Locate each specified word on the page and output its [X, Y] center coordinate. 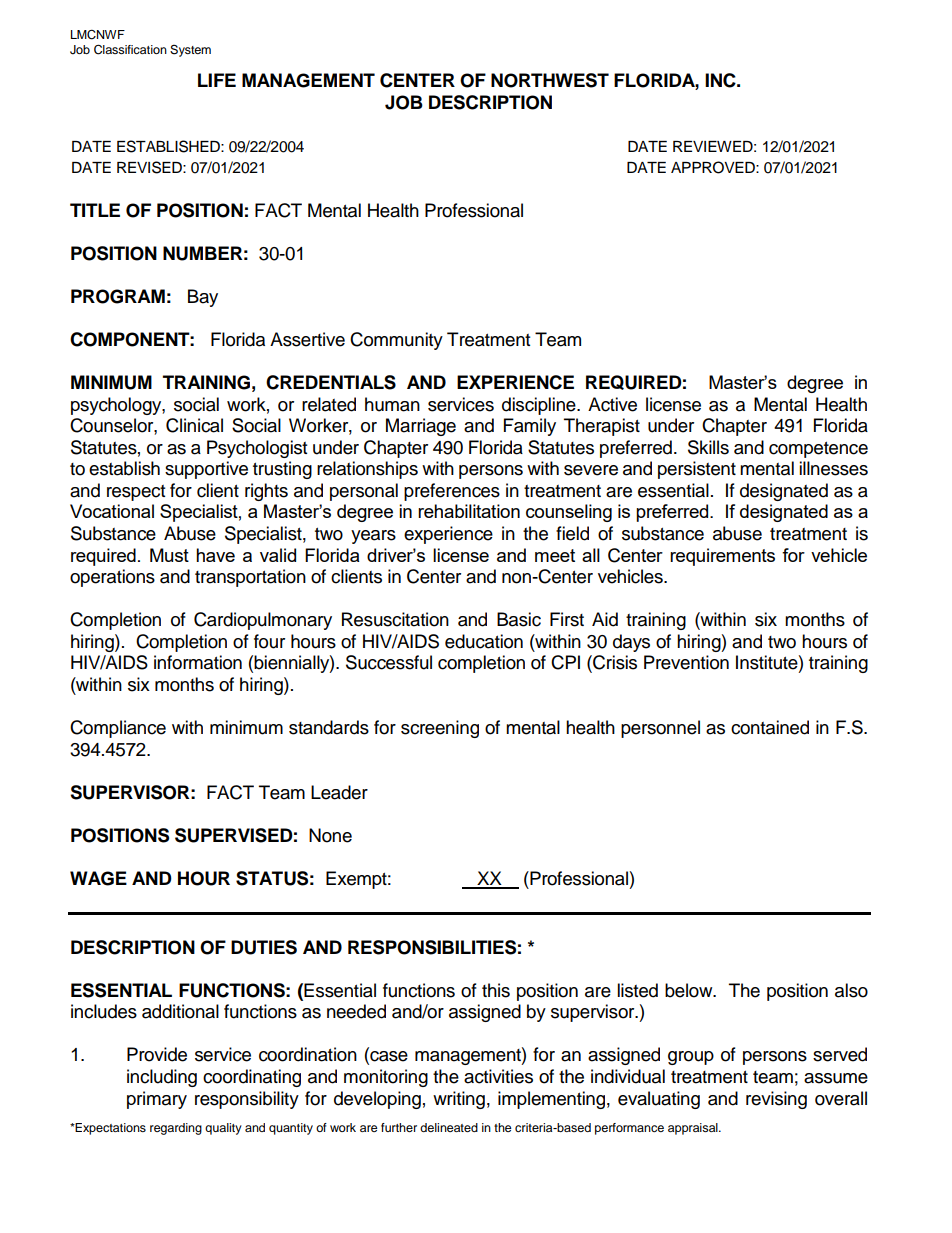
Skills [708, 447]
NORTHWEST [550, 80]
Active [612, 404]
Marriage [421, 427]
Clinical [194, 425]
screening [440, 729]
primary [157, 1100]
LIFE [217, 80]
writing [459, 1100]
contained [770, 727]
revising [776, 1100]
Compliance [118, 729]
